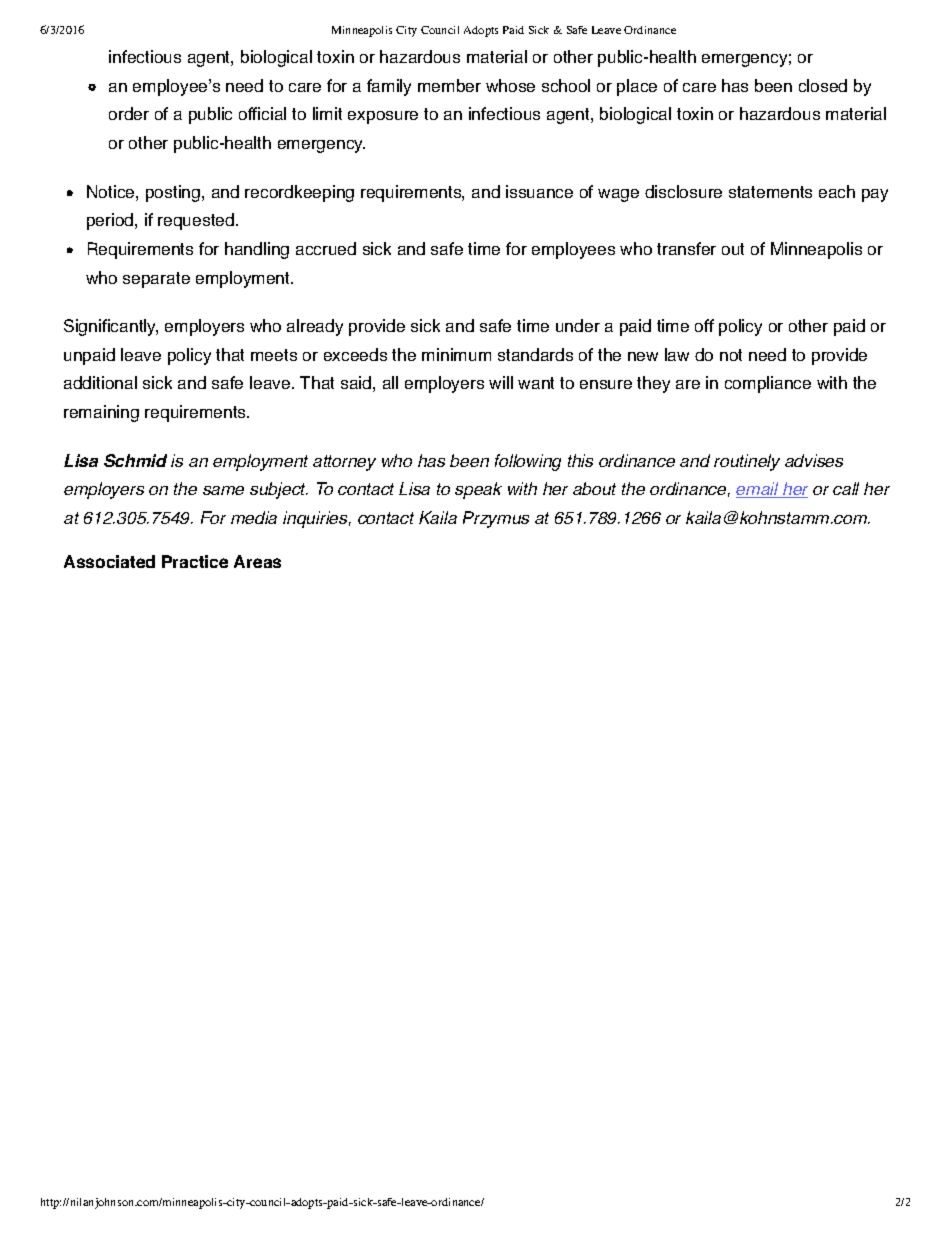 This document has width=952, height=1233. I want to click on handling, so click(257, 250).
